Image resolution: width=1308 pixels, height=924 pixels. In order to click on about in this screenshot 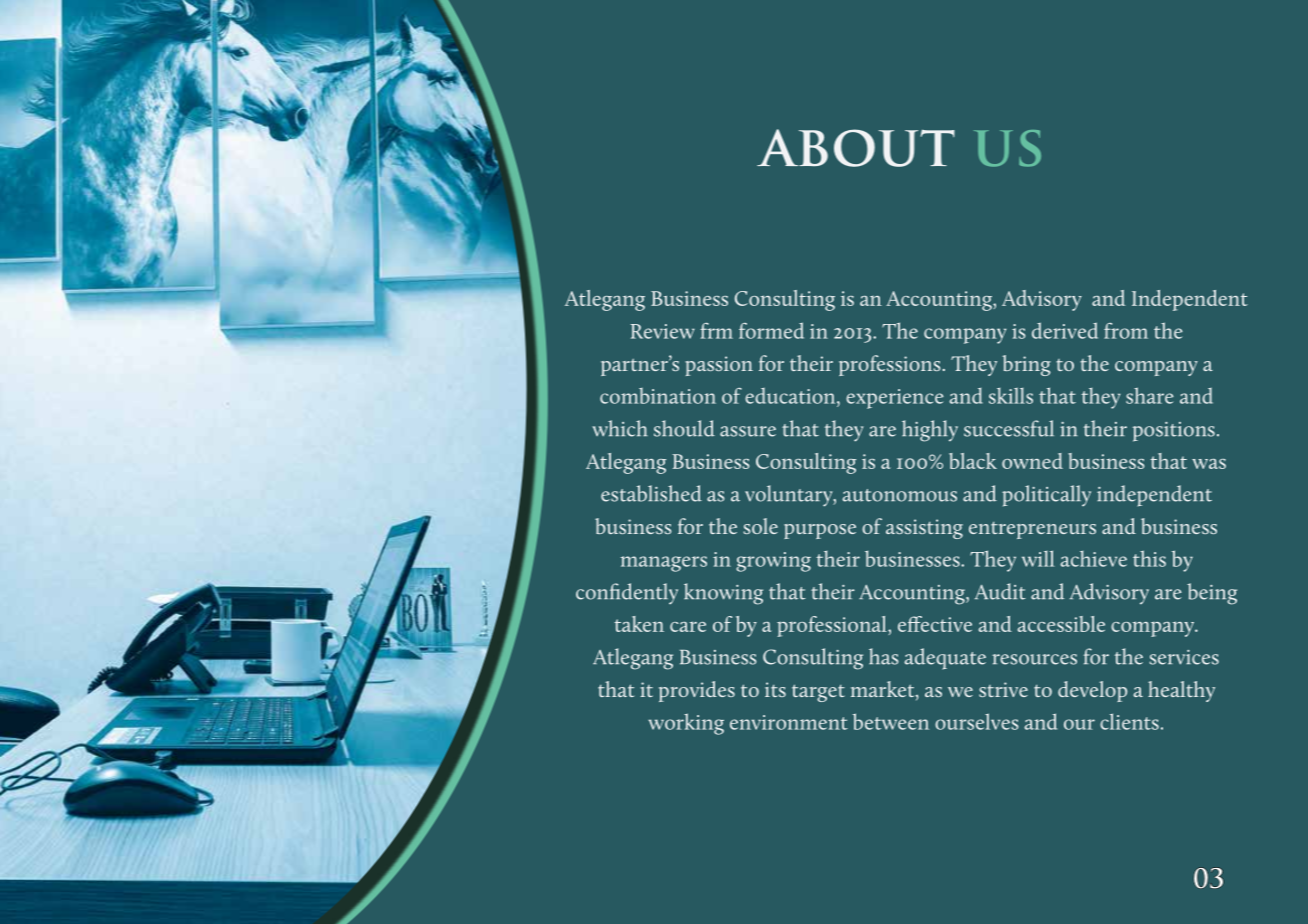, I will do `click(856, 148)`.
